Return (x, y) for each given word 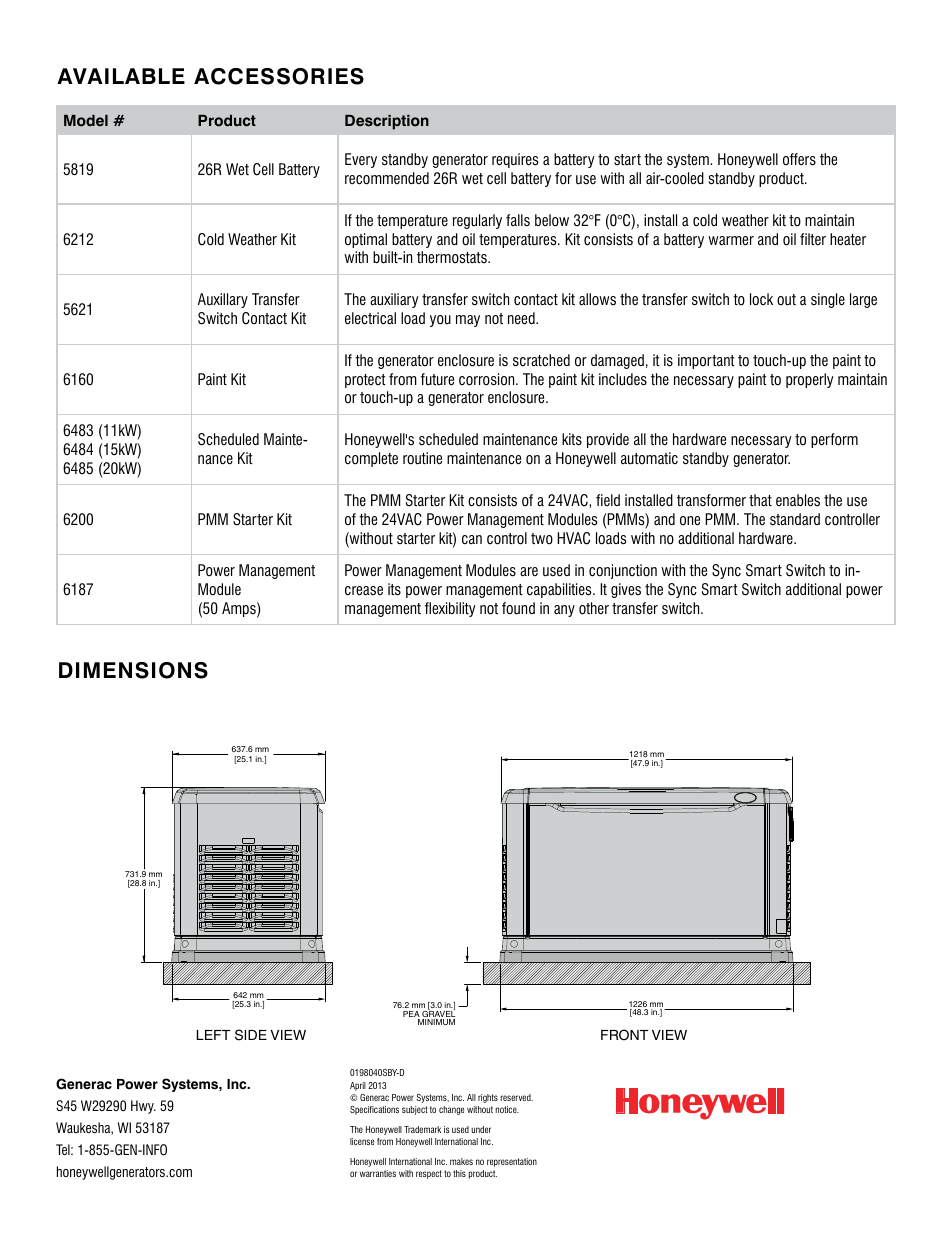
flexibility (450, 609)
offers (799, 159)
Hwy (143, 1107)
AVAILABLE (121, 76)
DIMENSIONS (133, 670)
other (594, 608)
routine (422, 458)
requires (515, 160)
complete (371, 459)
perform (834, 440)
